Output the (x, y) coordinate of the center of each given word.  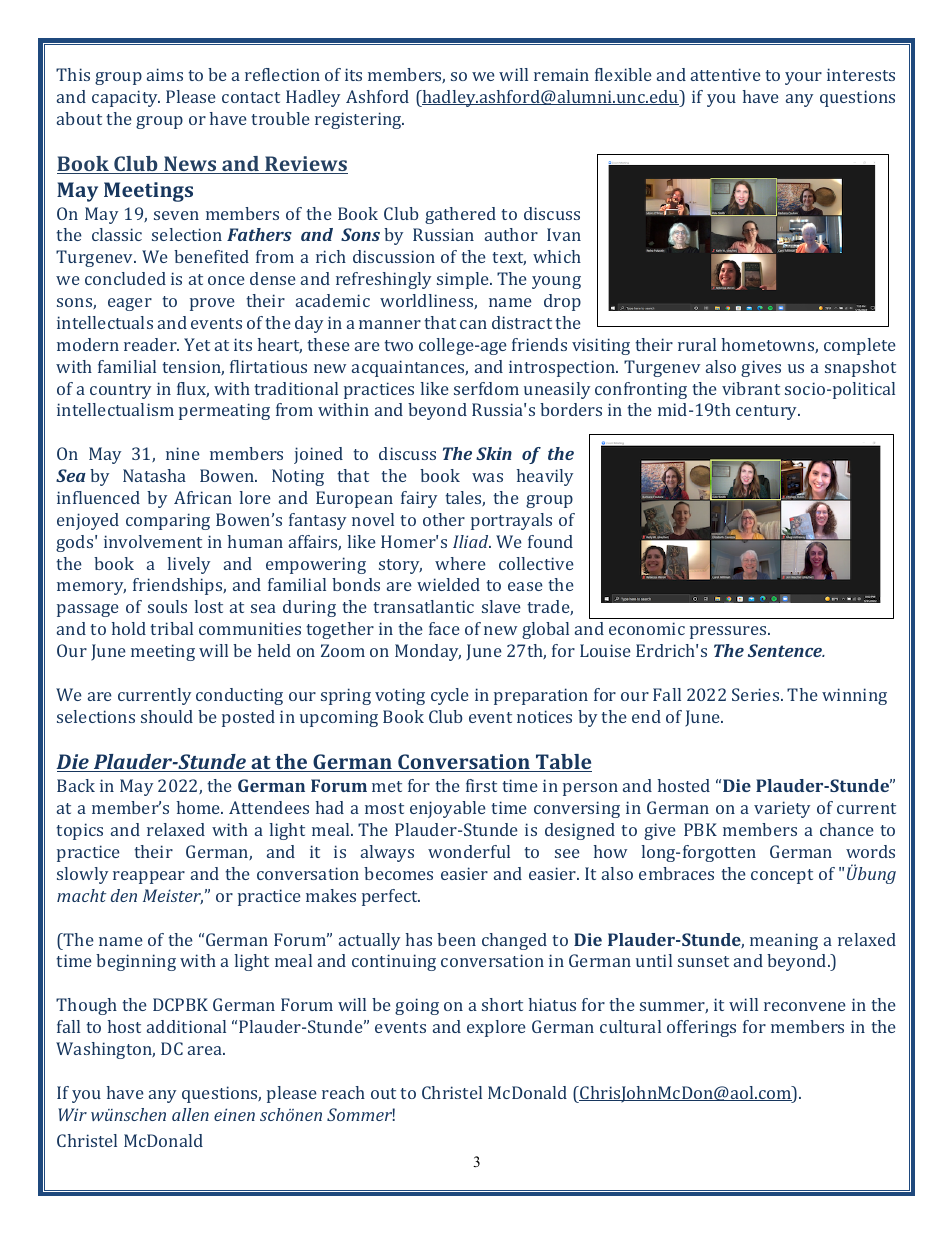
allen (190, 1114)
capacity (126, 98)
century (768, 412)
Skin (494, 453)
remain (561, 74)
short (502, 1004)
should (167, 716)
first (481, 785)
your (803, 78)
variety (782, 809)
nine (183, 453)
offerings (701, 1028)
